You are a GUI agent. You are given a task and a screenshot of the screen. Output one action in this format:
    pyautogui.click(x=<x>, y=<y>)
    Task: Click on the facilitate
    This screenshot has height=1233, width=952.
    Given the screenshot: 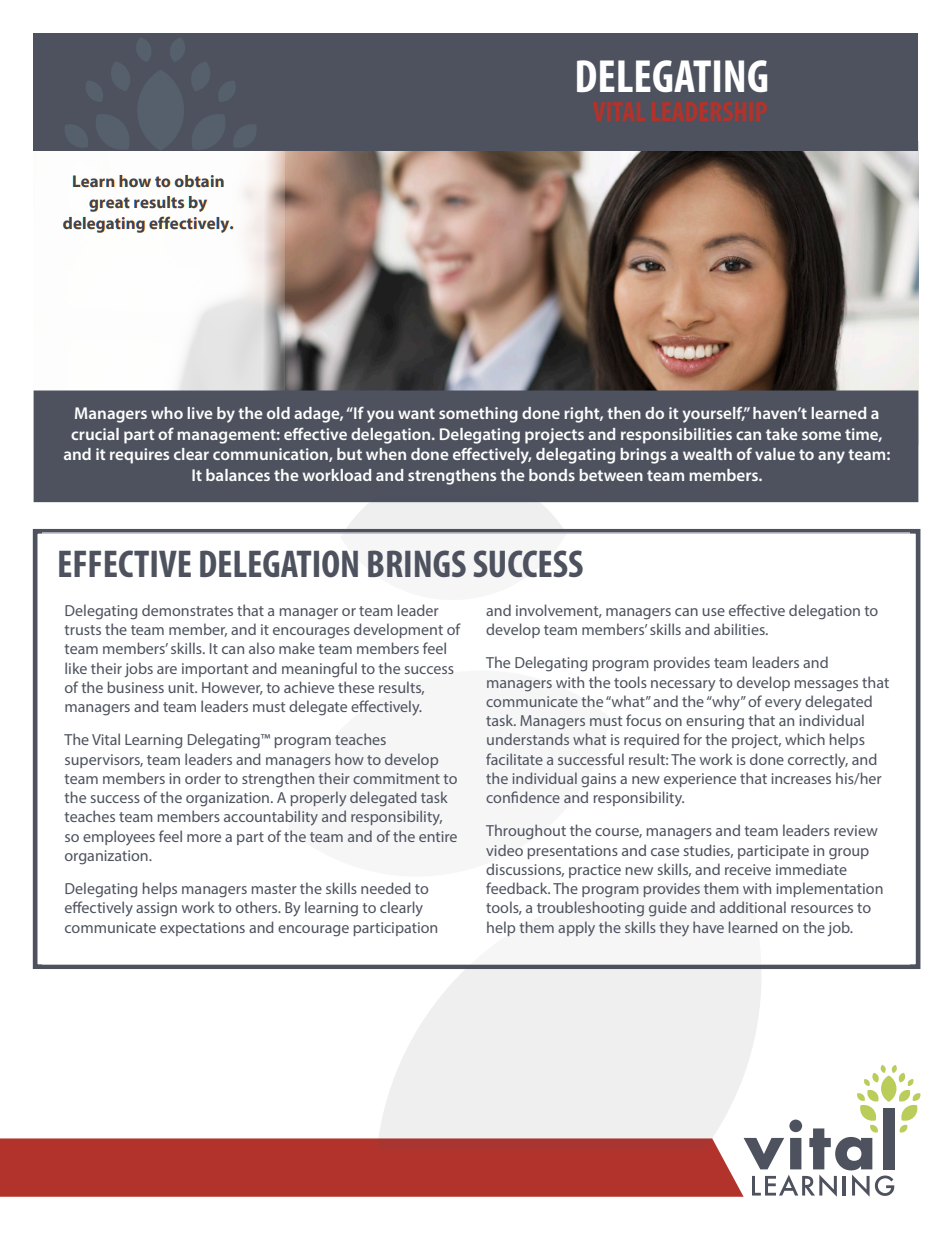 What is the action you would take?
    pyautogui.click(x=514, y=759)
